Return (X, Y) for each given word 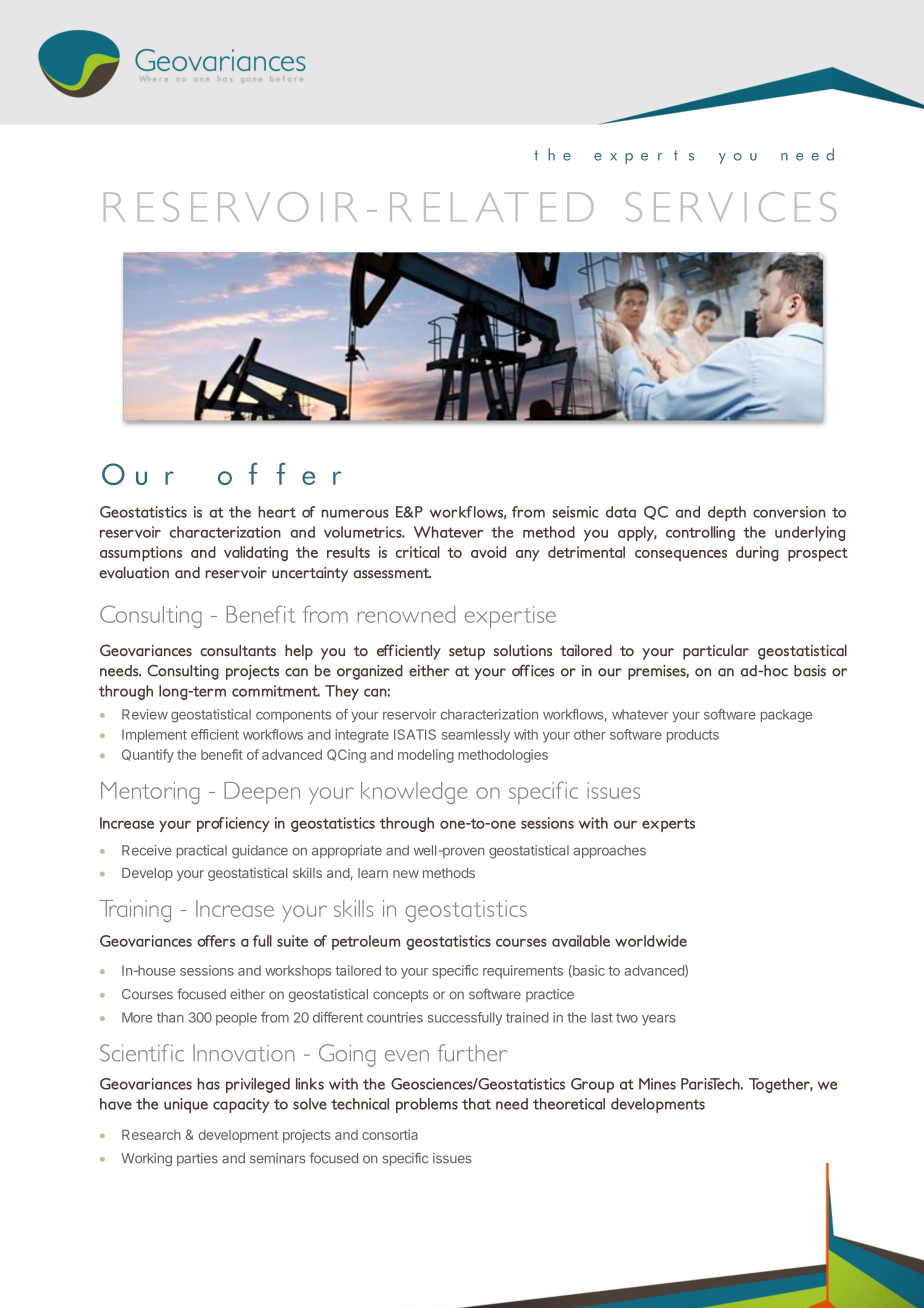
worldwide (651, 941)
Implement (154, 736)
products (693, 736)
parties (197, 1159)
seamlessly (476, 736)
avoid (488, 552)
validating (256, 554)
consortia (390, 1134)
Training (135, 911)
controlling (700, 533)
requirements (523, 972)
